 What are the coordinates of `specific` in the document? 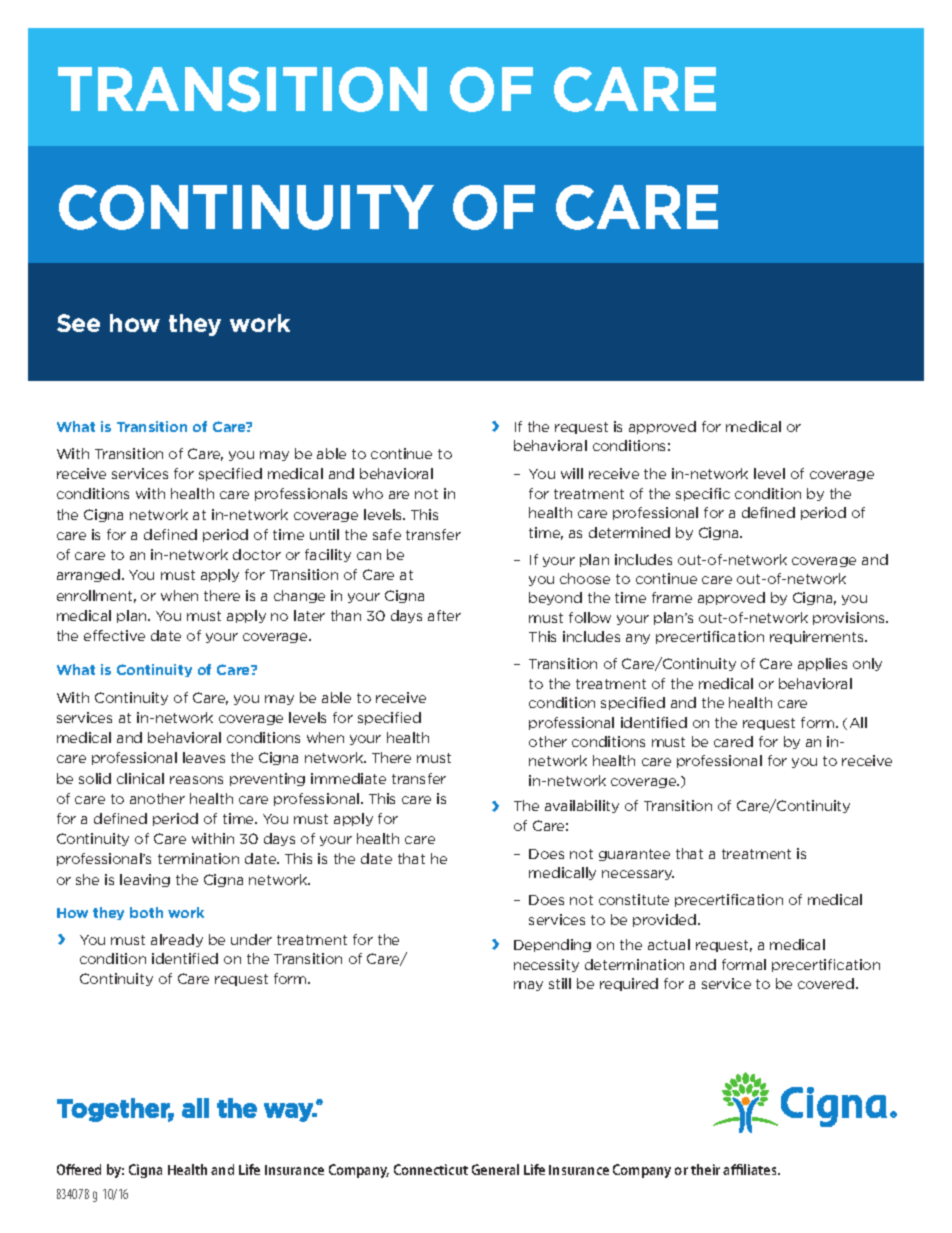 It's located at (703, 494).
